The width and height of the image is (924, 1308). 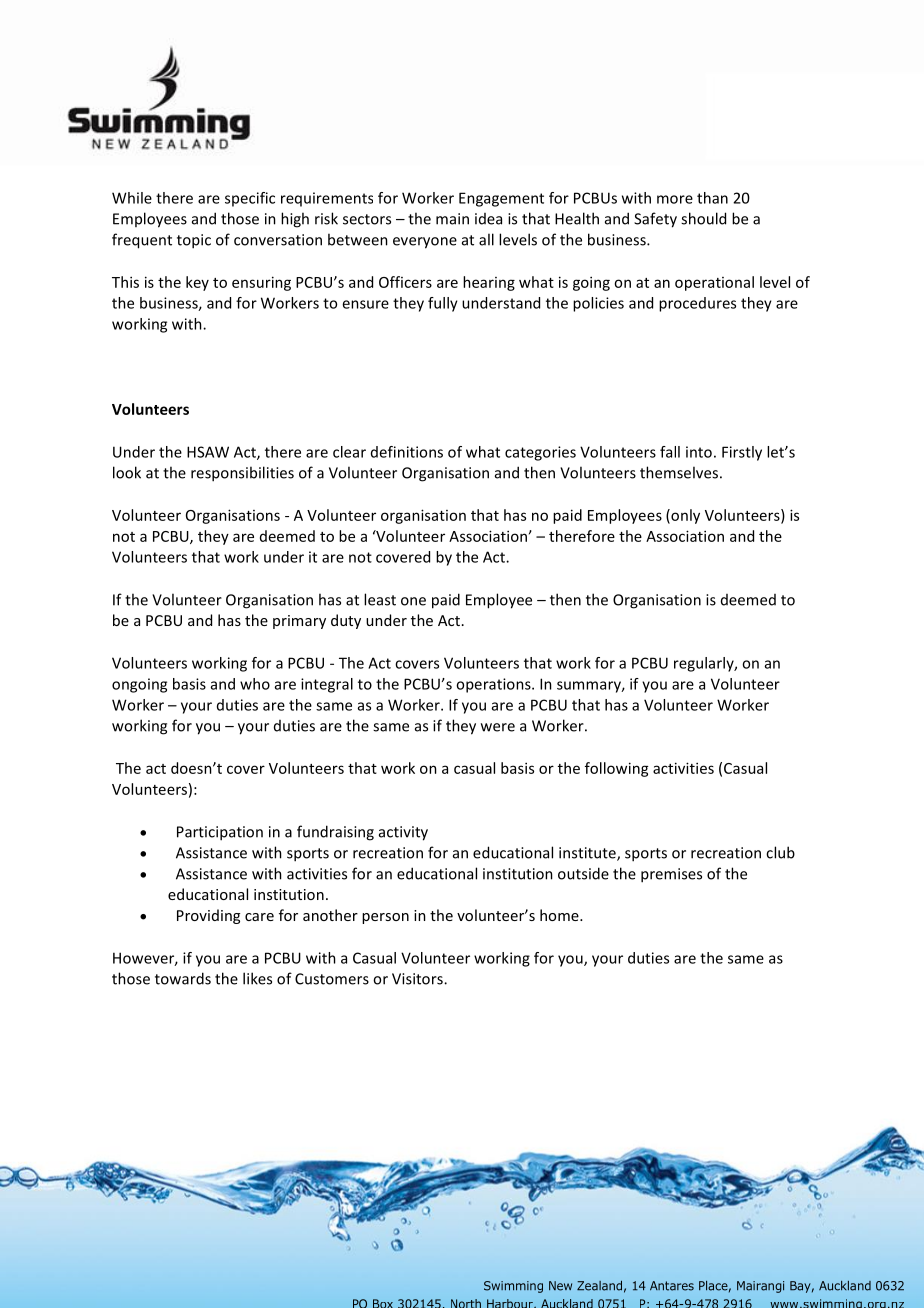 What do you see at coordinates (255, 684) in the image?
I see `who` at bounding box center [255, 684].
